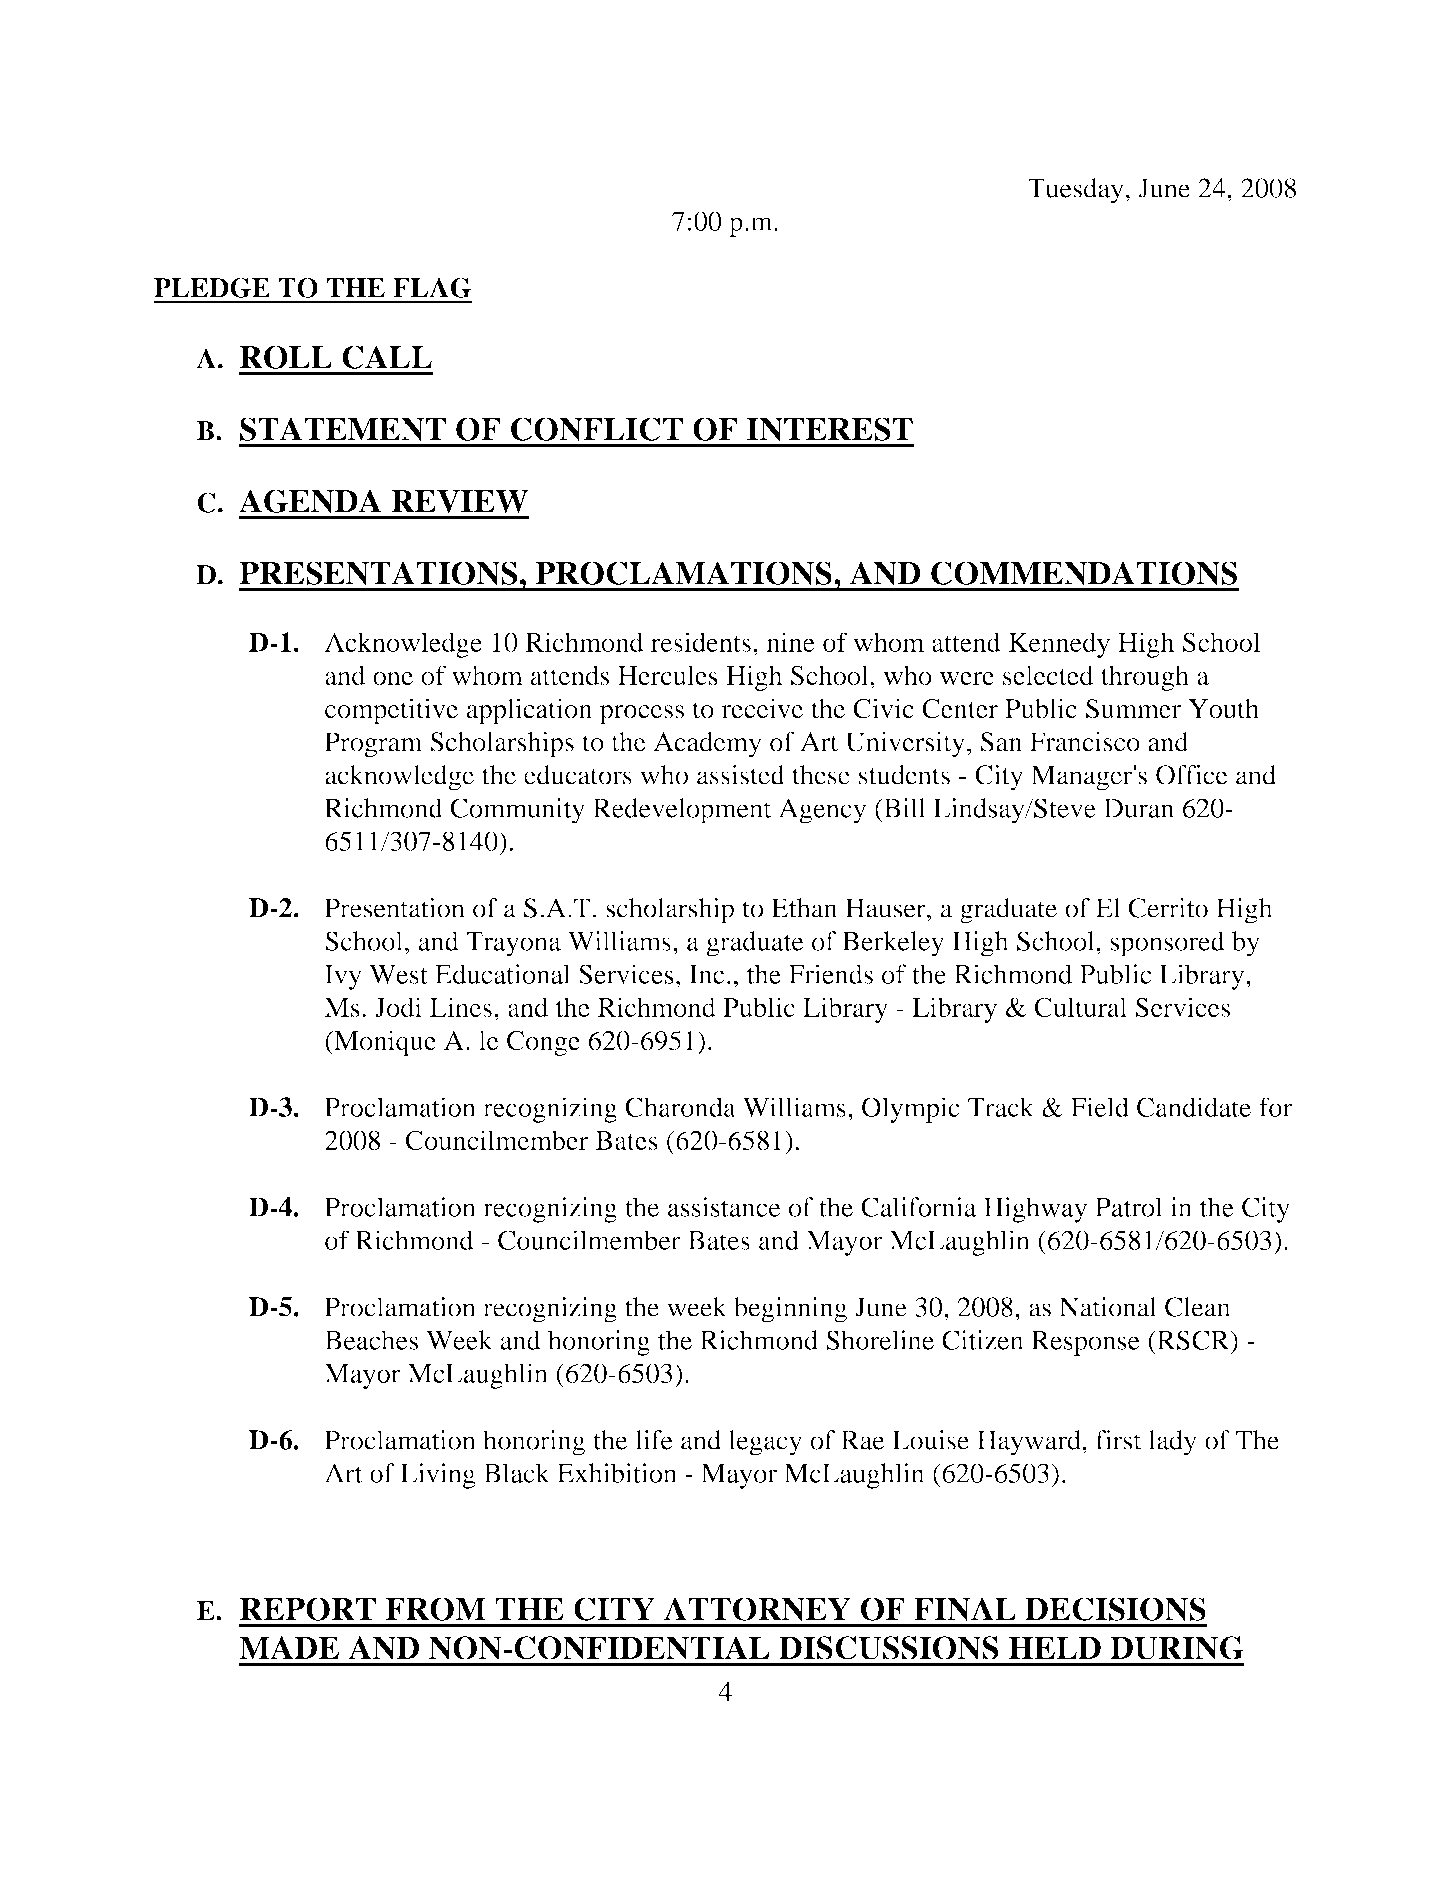  Describe the element at coordinates (1059, 645) in the screenshot. I see `Kennedy` at that location.
